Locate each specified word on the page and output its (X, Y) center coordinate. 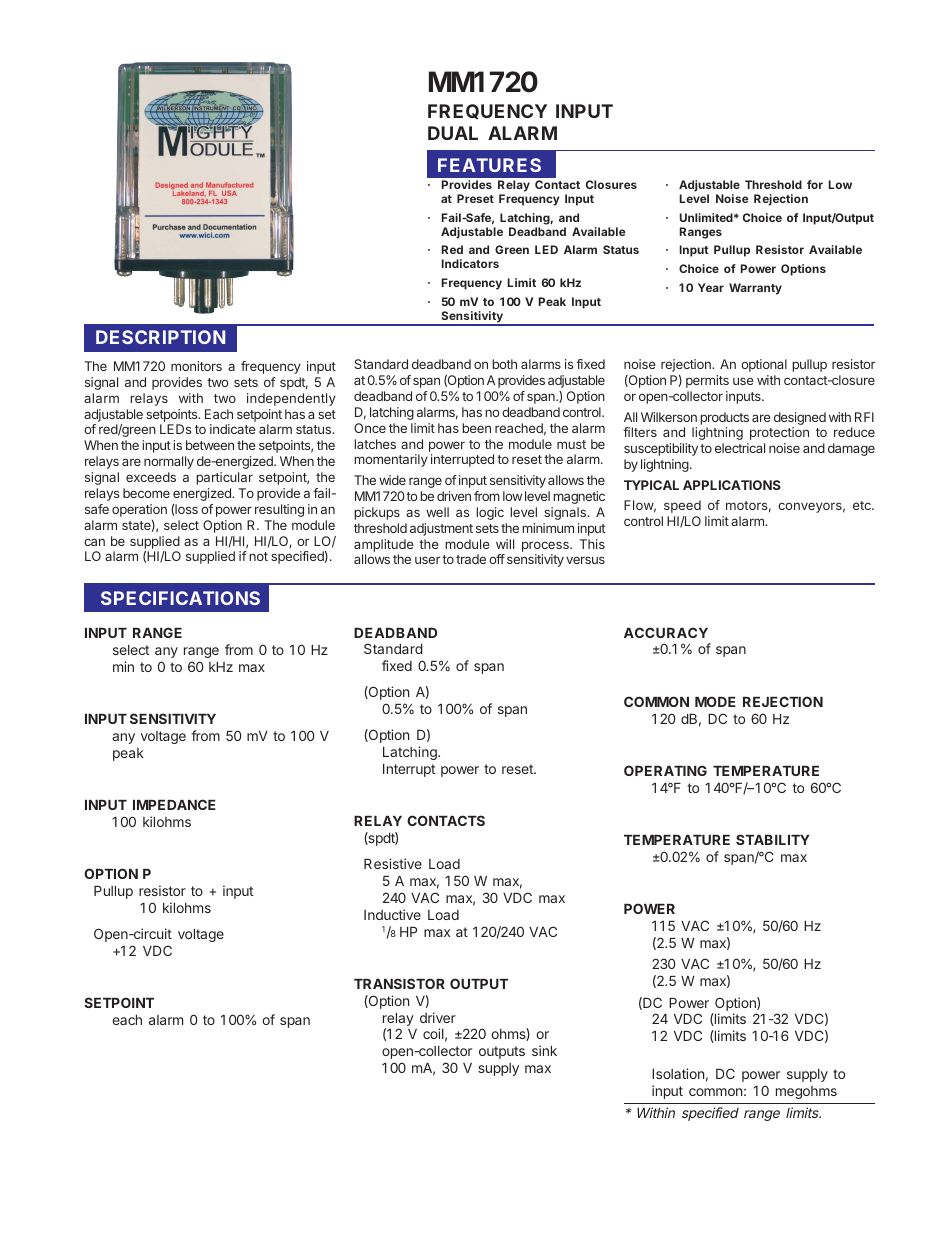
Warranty (755, 289)
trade (471, 559)
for (815, 184)
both (504, 364)
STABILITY (773, 839)
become (146, 493)
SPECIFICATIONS (180, 598)
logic (490, 513)
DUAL (453, 133)
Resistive (393, 863)
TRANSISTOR (399, 983)
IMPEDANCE (174, 804)
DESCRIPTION (160, 337)
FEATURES (489, 165)
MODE (715, 701)
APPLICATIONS (732, 485)
